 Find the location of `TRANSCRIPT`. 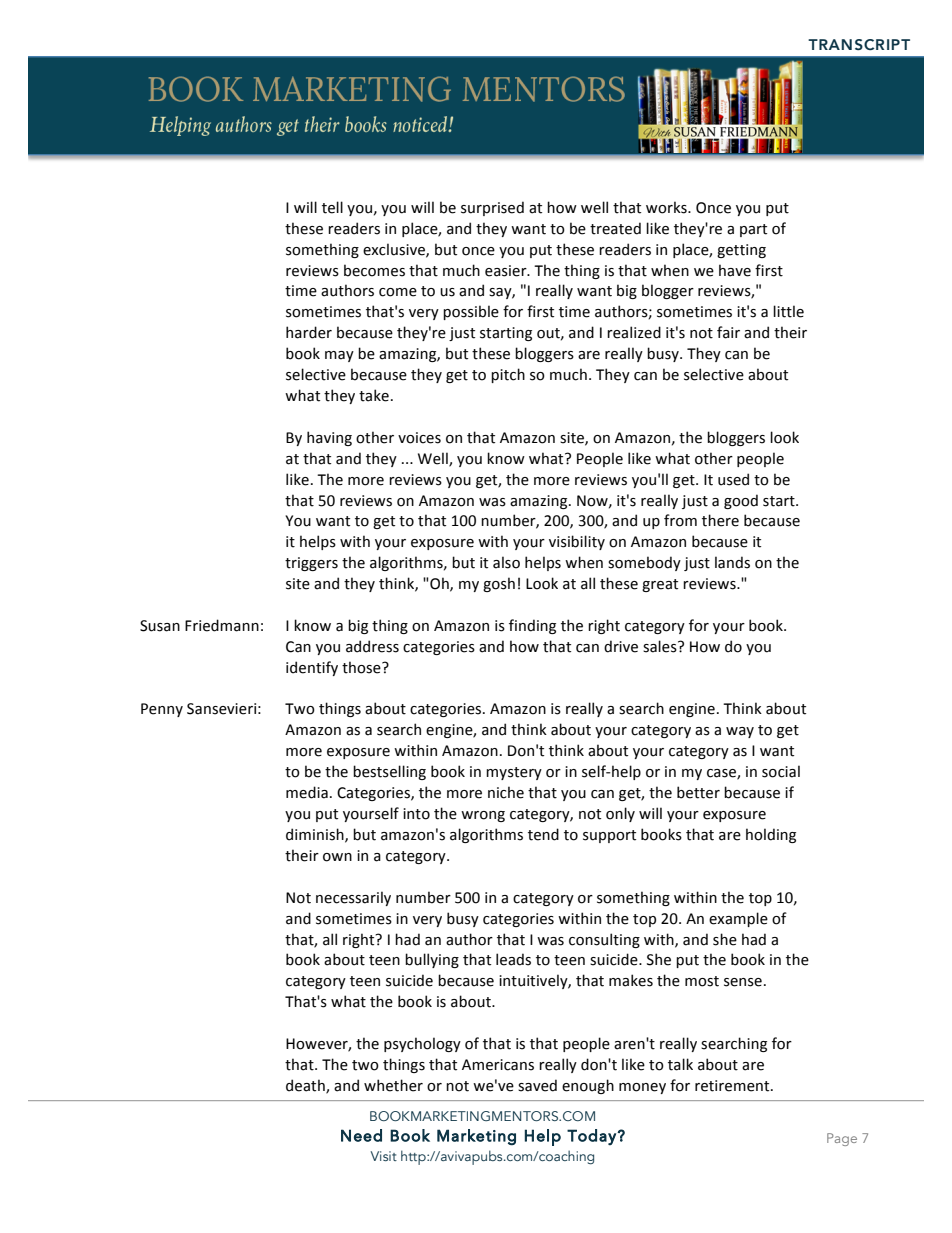

TRANSCRIPT is located at coordinates (859, 45).
